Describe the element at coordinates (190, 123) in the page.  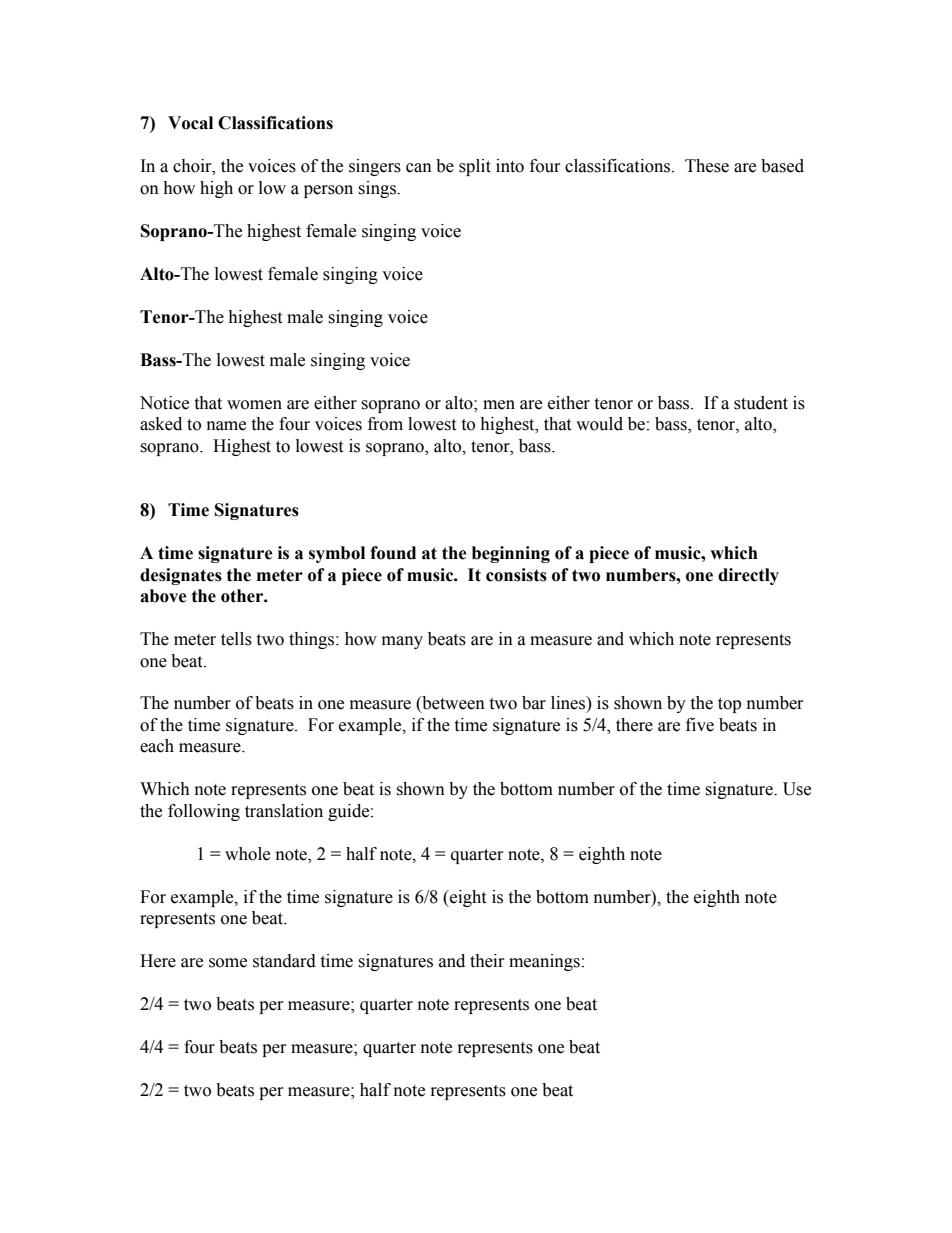
I see `Vocal` at that location.
